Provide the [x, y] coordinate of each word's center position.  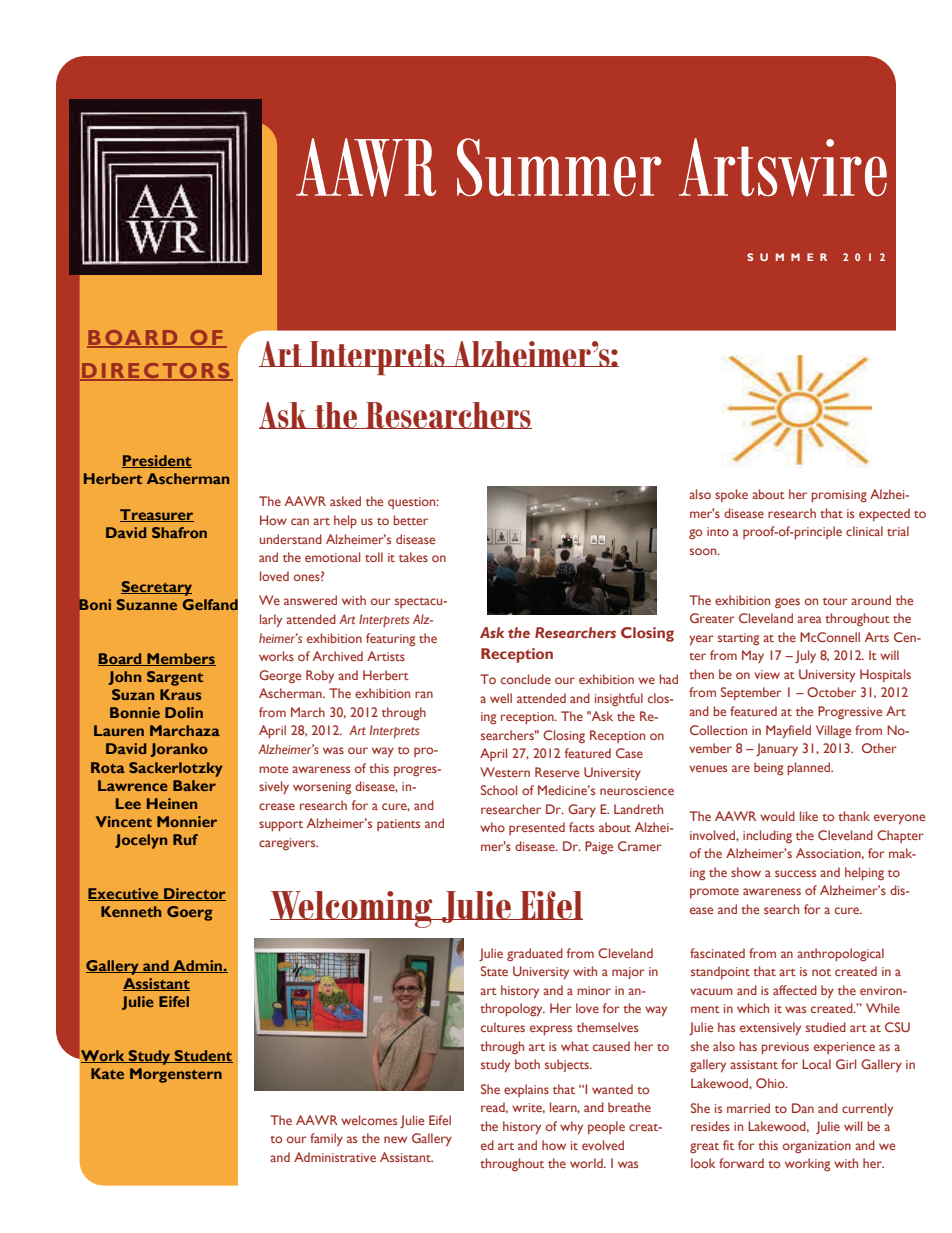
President [157, 461]
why [571, 1127]
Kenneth [131, 911]
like [809, 816]
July [805, 656]
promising [839, 496]
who [492, 827]
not [821, 972]
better [411, 520]
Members [180, 659]
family [326, 1139]
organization [817, 1147]
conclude [526, 679]
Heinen [172, 803]
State [494, 971]
